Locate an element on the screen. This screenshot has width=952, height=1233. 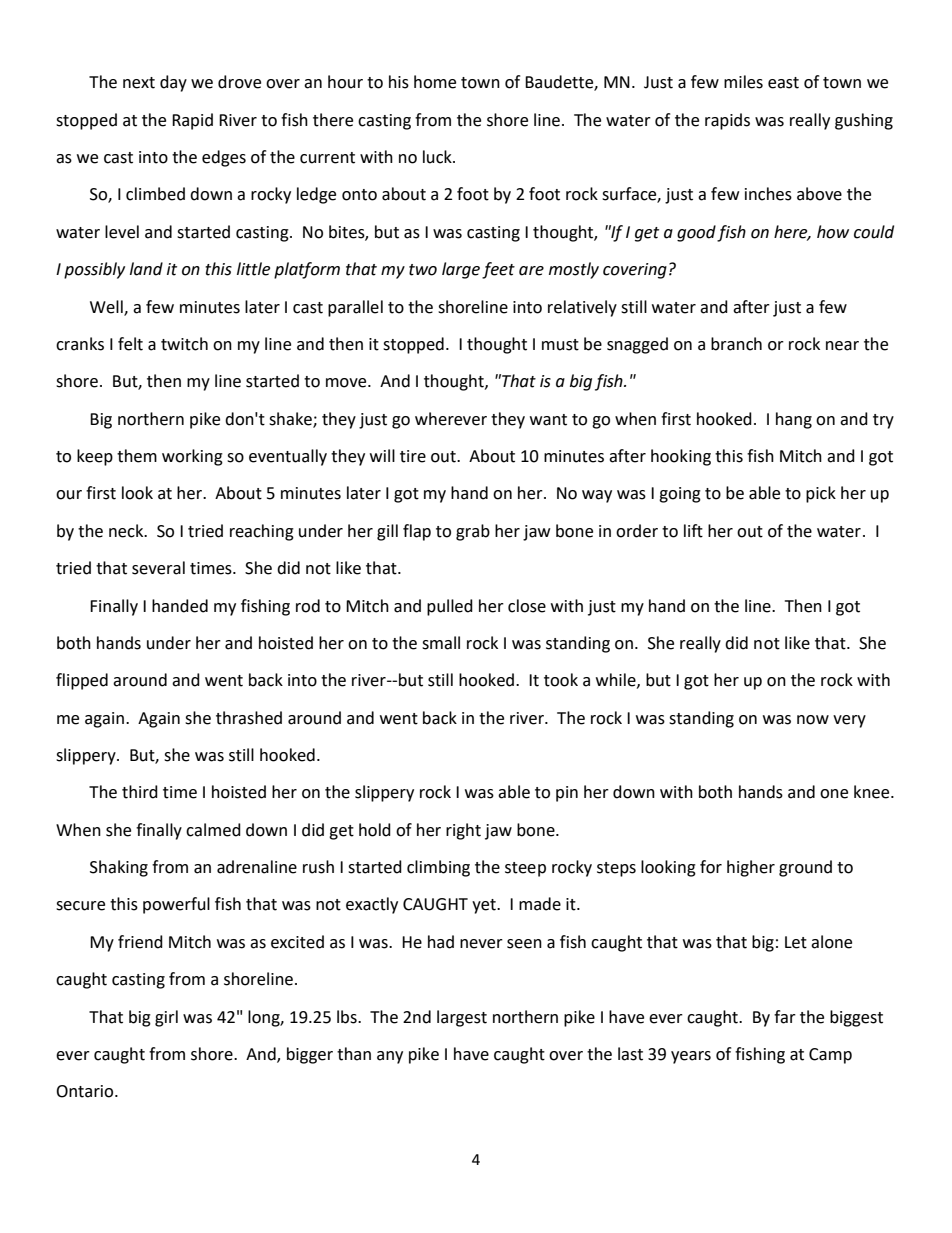
any is located at coordinates (390, 1057).
